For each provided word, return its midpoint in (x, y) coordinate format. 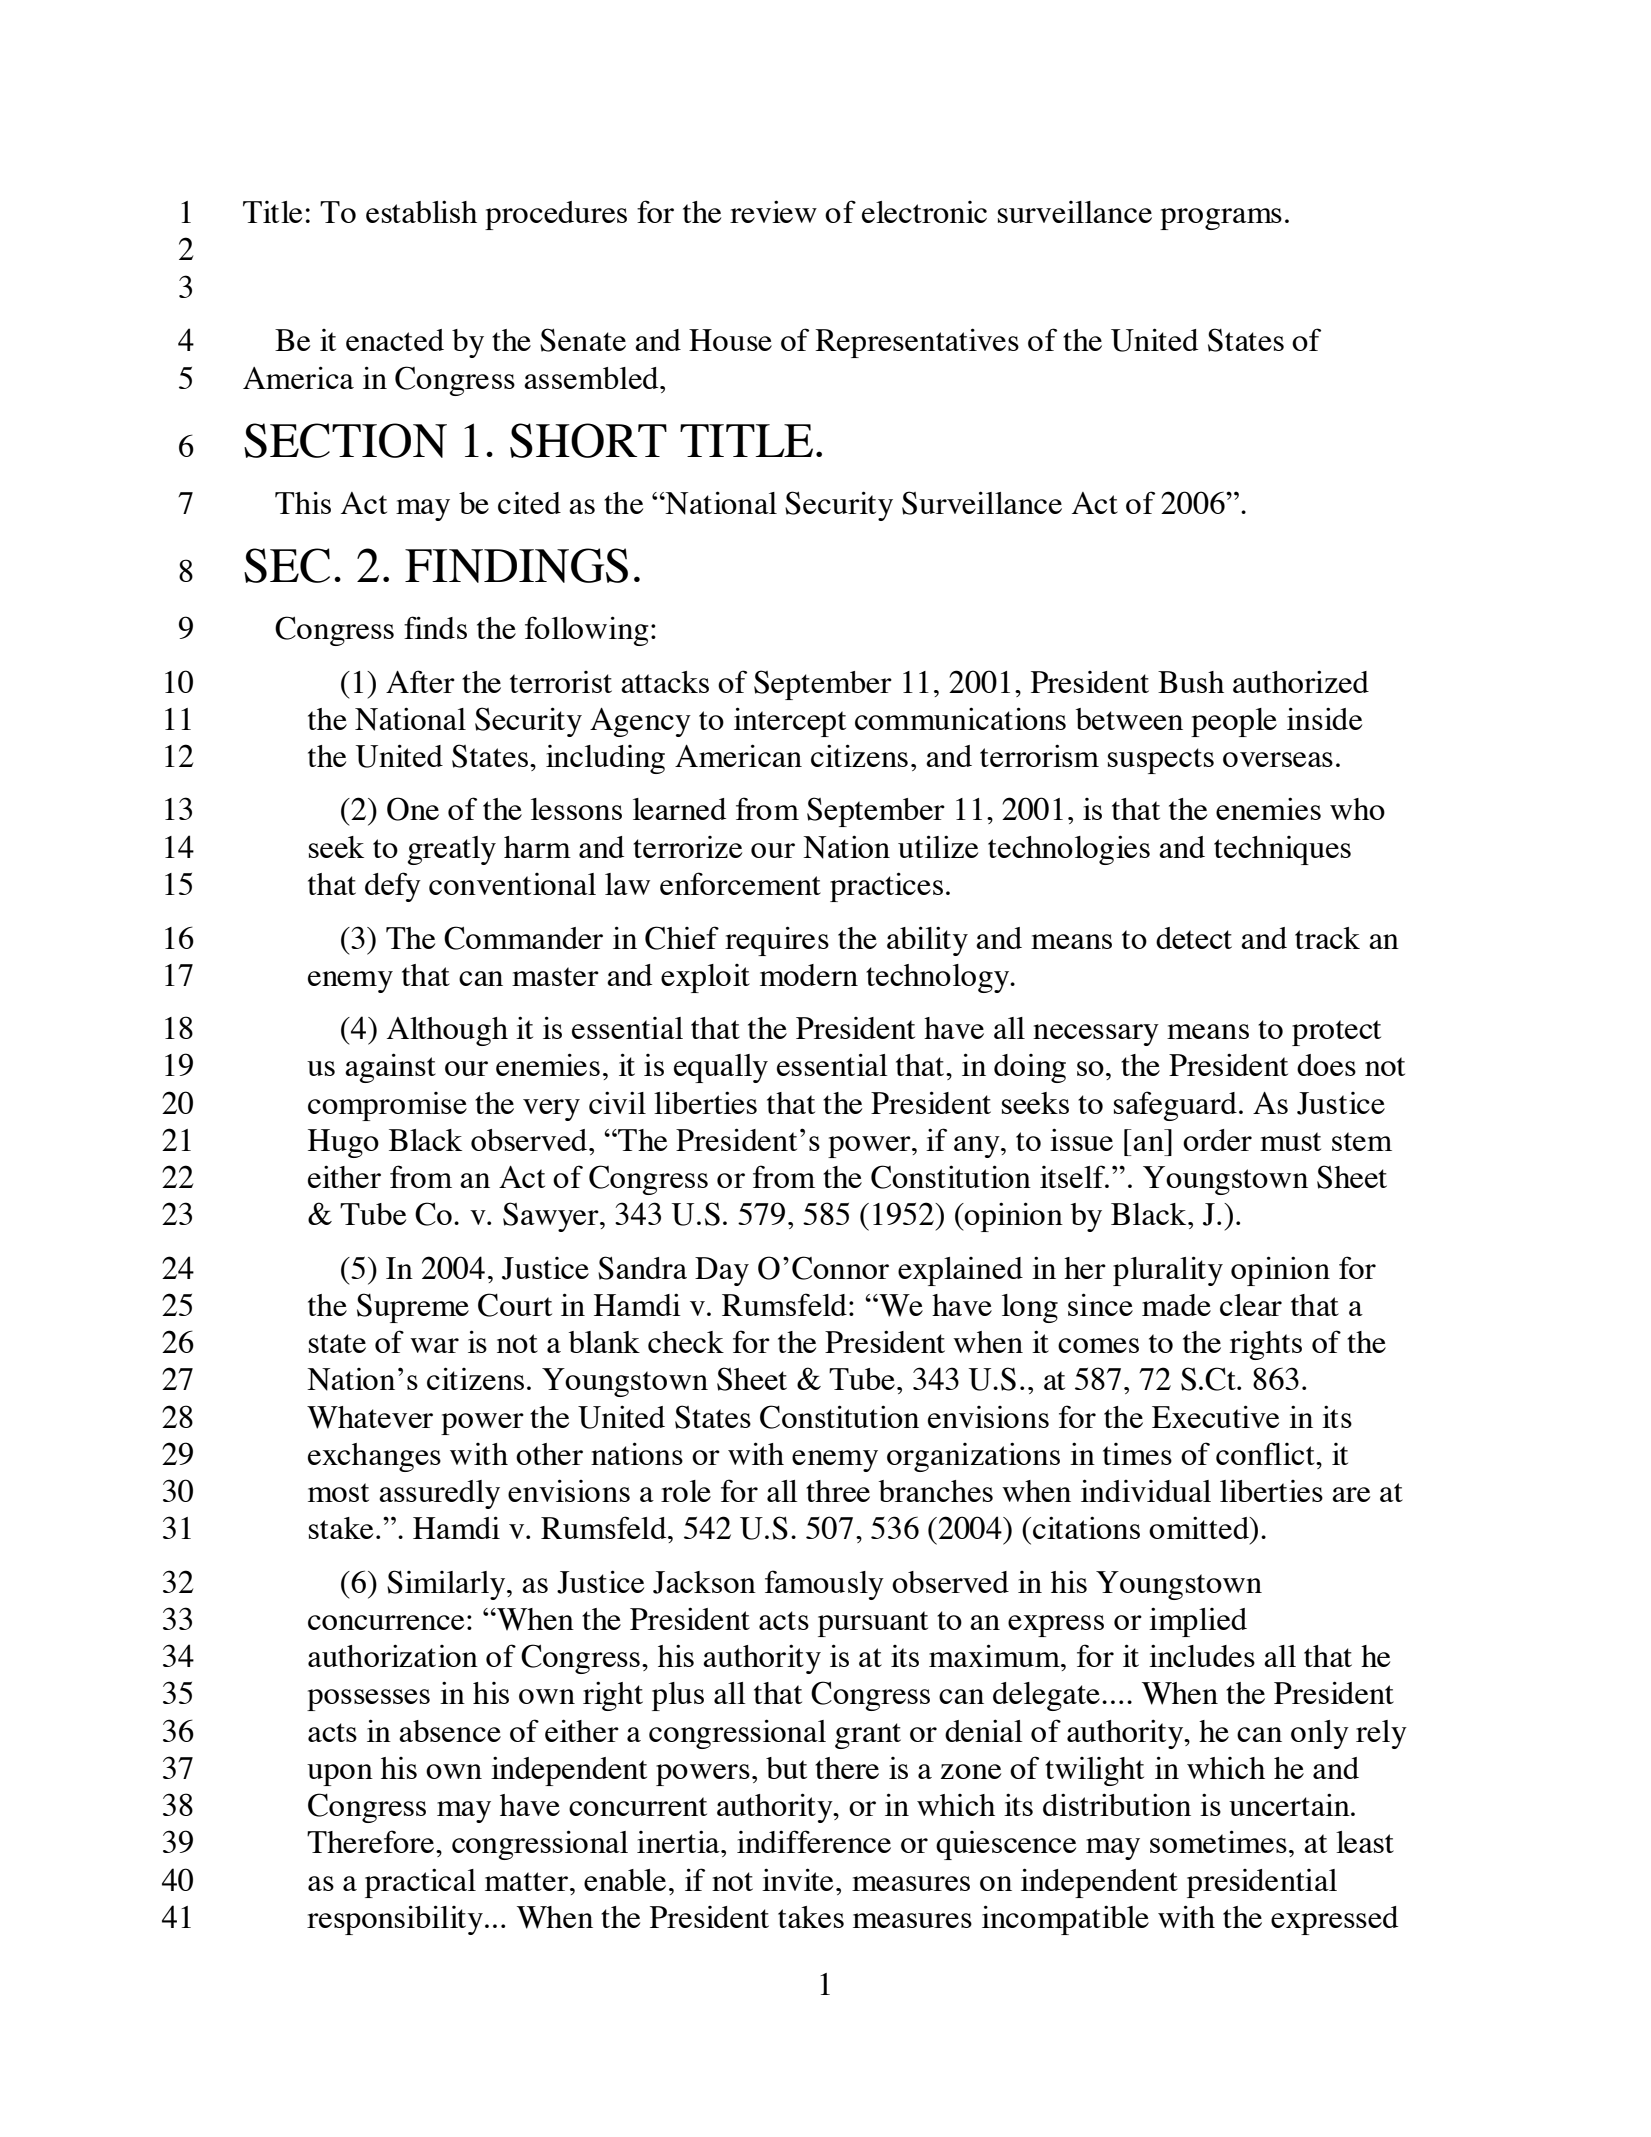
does (1326, 1065)
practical (420, 1883)
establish (421, 211)
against (390, 1068)
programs (1221, 219)
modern (809, 975)
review (773, 211)
